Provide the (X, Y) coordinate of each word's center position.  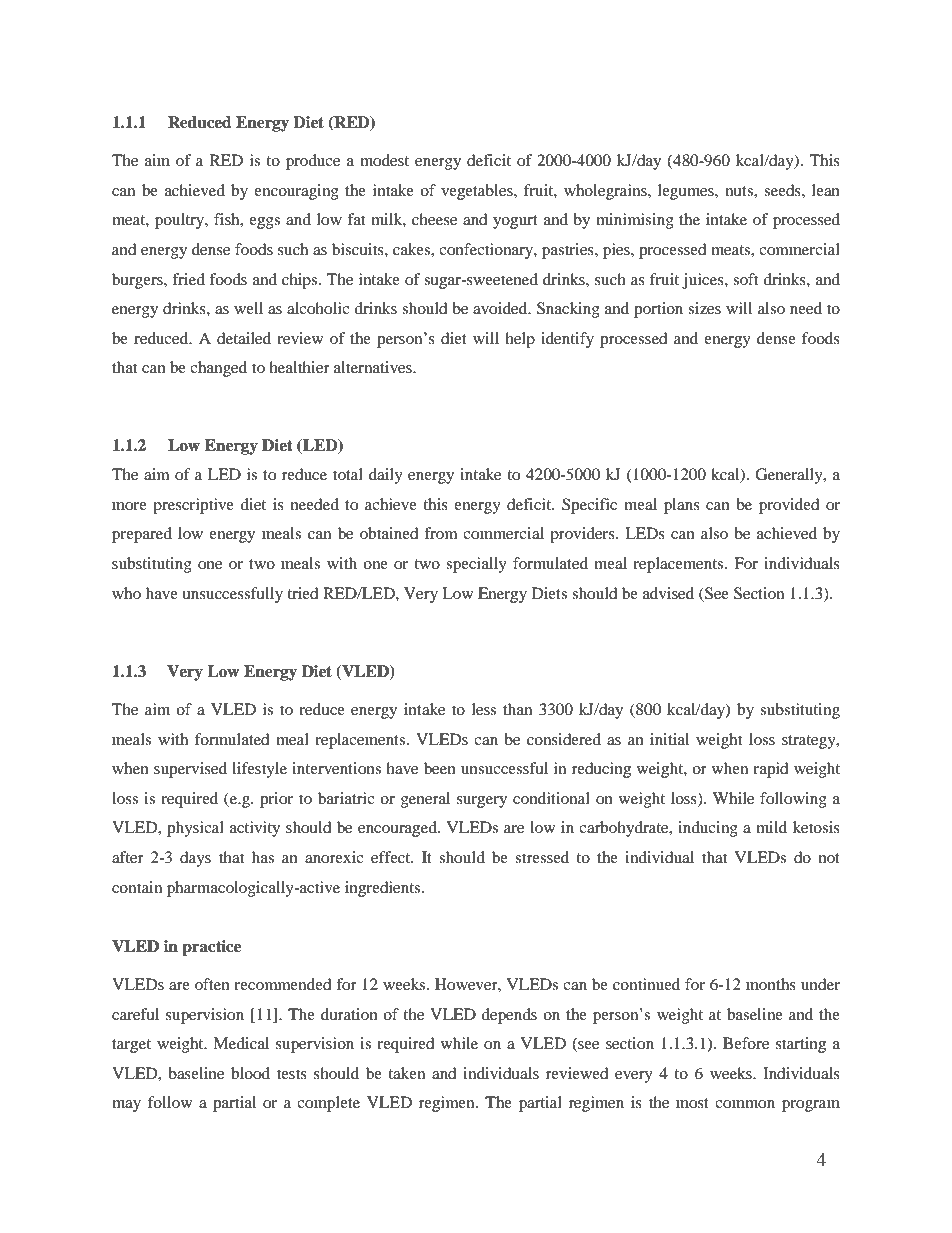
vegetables (478, 192)
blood (250, 1073)
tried (303, 593)
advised (668, 593)
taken (406, 1073)
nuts (740, 191)
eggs (264, 223)
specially (476, 565)
